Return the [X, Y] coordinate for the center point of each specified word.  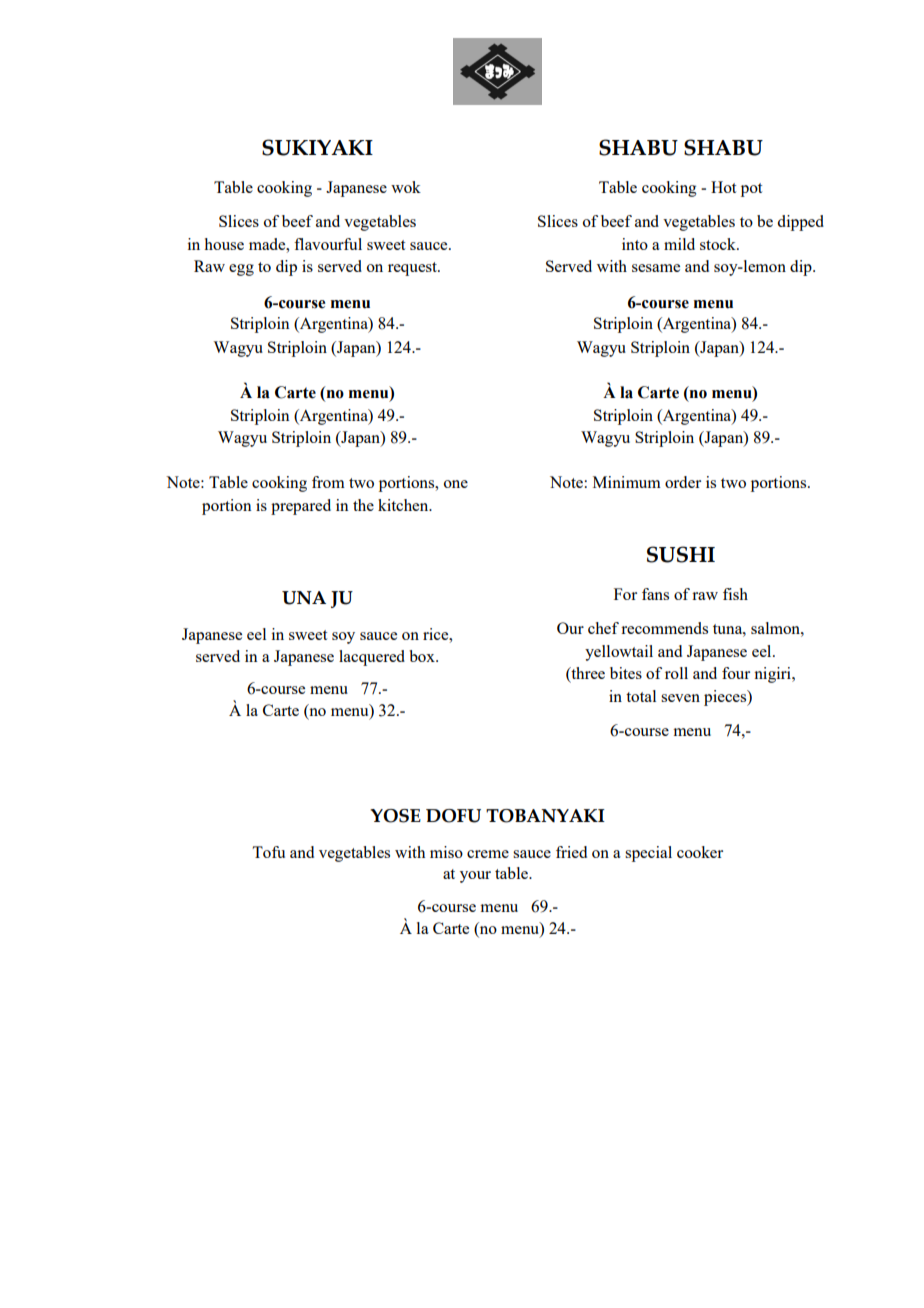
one [456, 484]
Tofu [268, 852]
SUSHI [681, 554]
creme [488, 854]
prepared [301, 507]
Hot [723, 187]
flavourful [328, 244]
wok [406, 187]
